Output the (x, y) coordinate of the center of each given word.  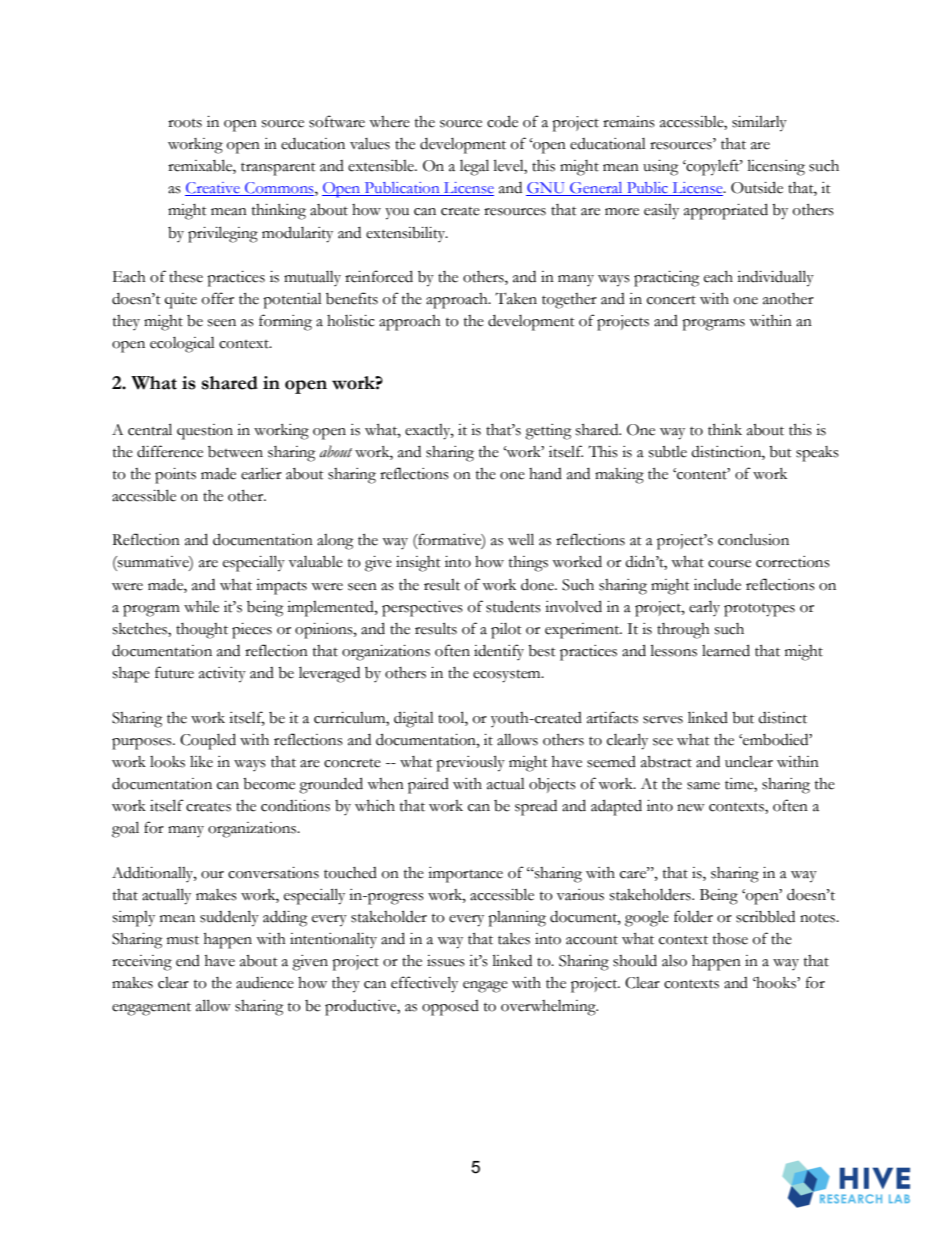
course (729, 564)
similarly (759, 124)
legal (474, 167)
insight (418, 564)
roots (185, 123)
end (188, 961)
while (201, 606)
